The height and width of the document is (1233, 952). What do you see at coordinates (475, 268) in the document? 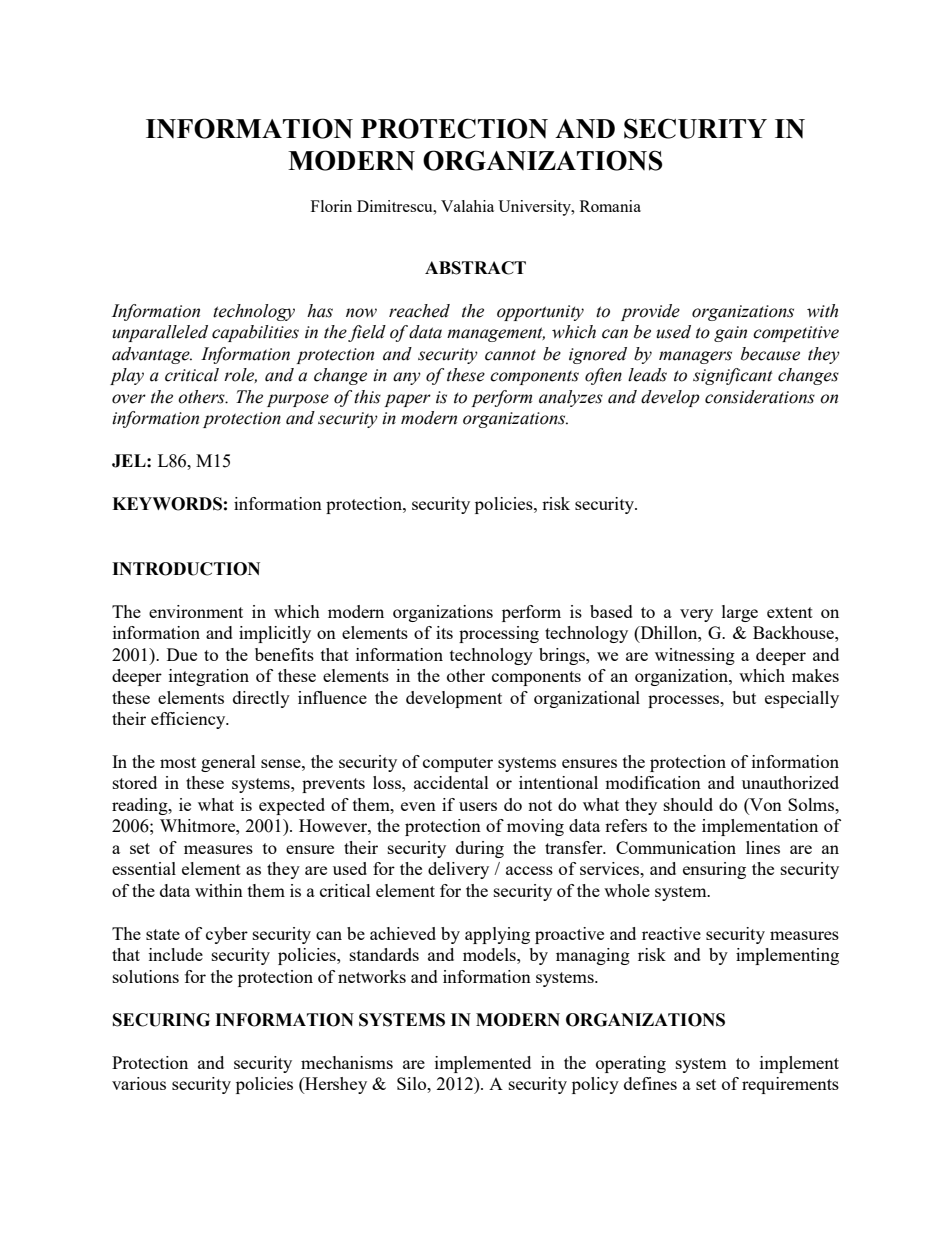
I see `ABSTRACT` at bounding box center [475, 268].
